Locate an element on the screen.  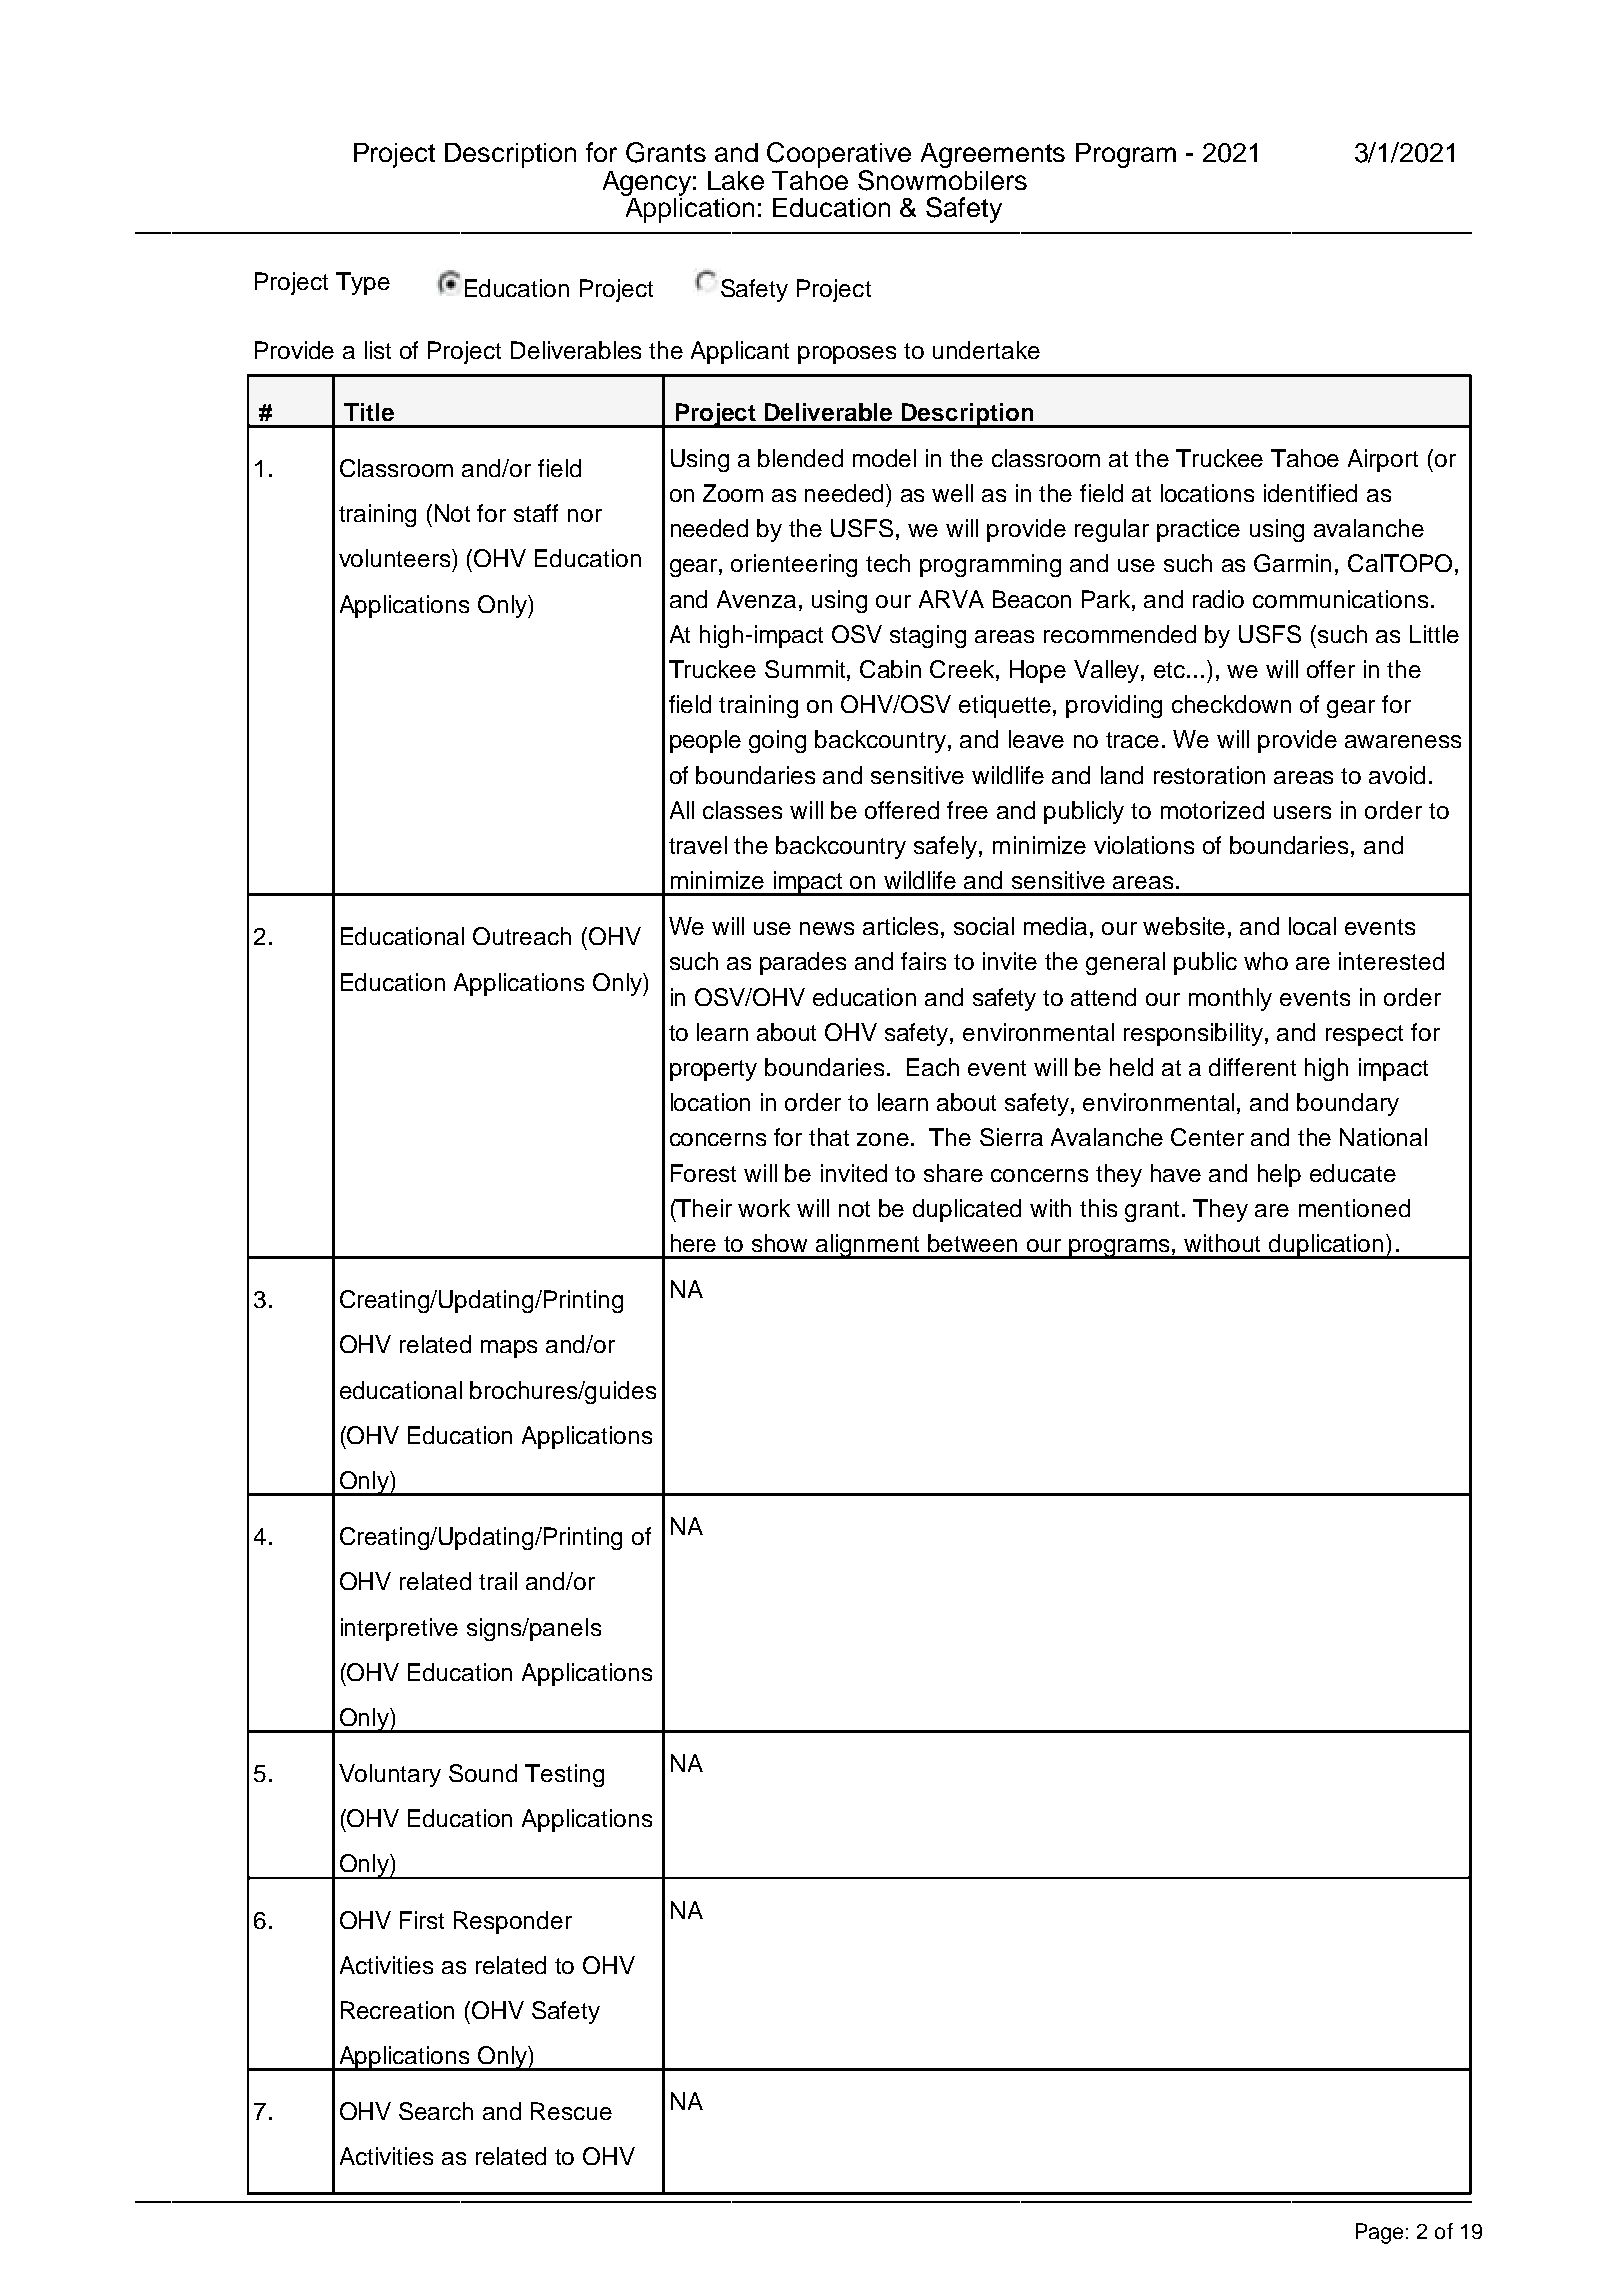
Type is located at coordinates (363, 283).
